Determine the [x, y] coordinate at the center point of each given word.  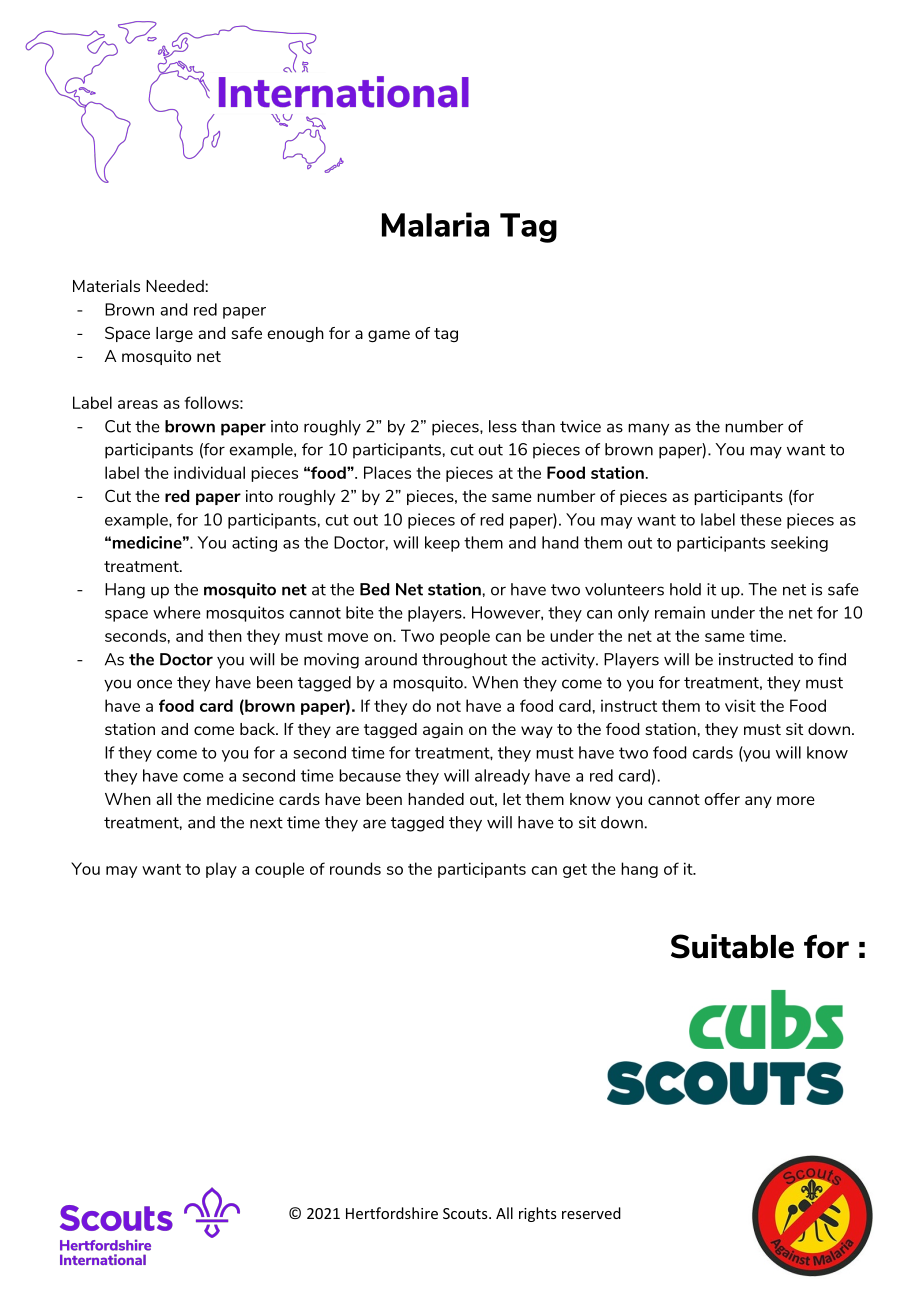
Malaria [435, 224]
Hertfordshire [392, 1213]
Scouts [466, 1213]
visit [740, 705]
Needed [175, 286]
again [443, 730]
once [154, 684]
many [648, 429]
